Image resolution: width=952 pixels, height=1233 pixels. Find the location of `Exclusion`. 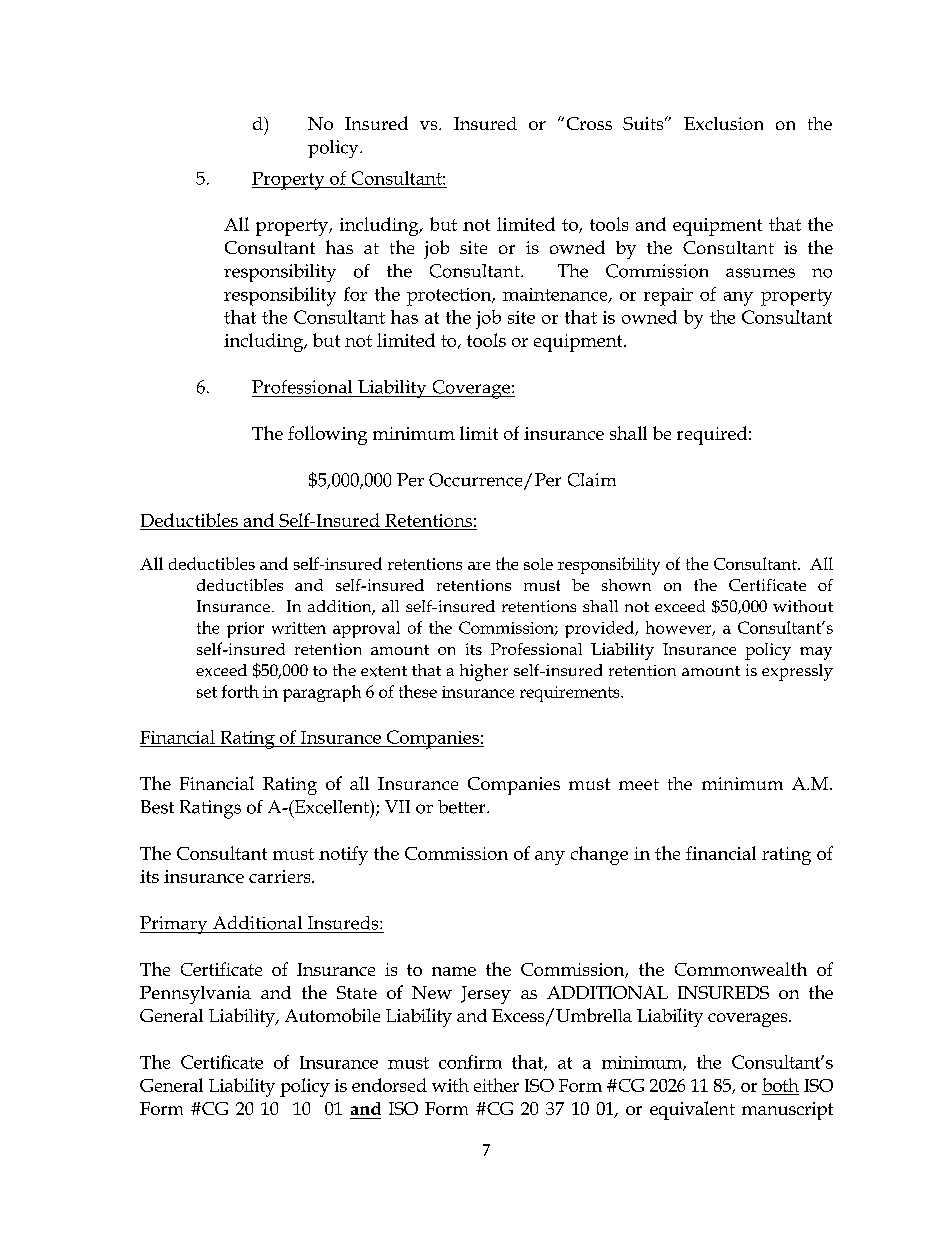

Exclusion is located at coordinates (723, 123).
